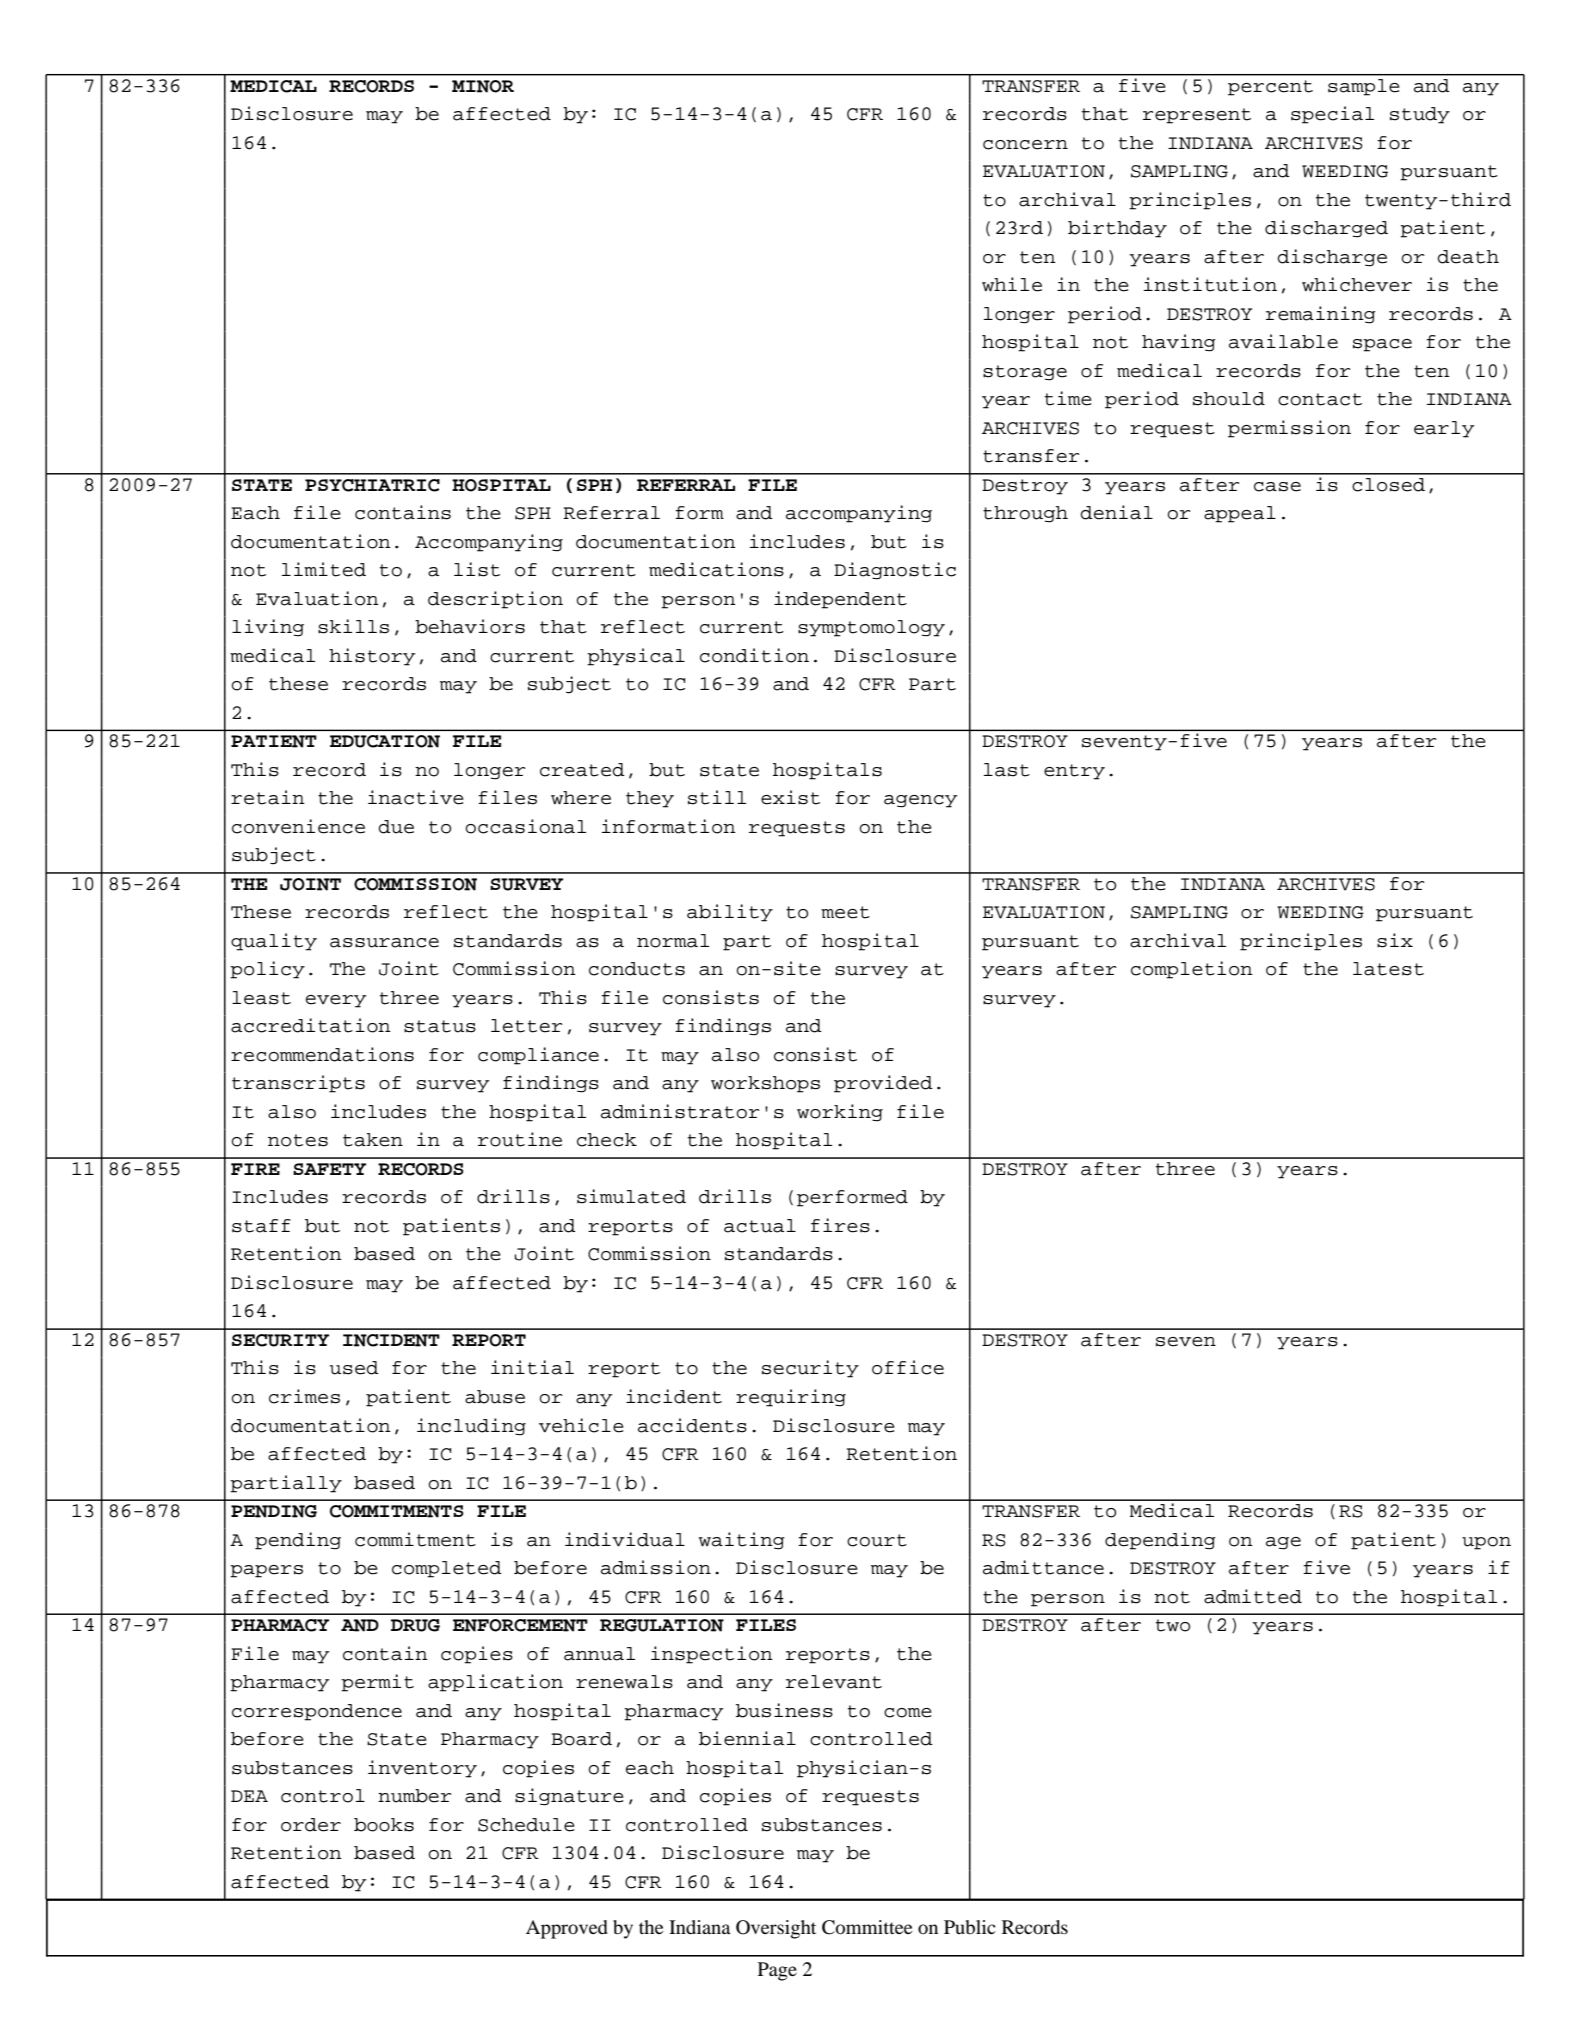  Describe the element at coordinates (483, 86) in the page. I see `MINOR` at that location.
